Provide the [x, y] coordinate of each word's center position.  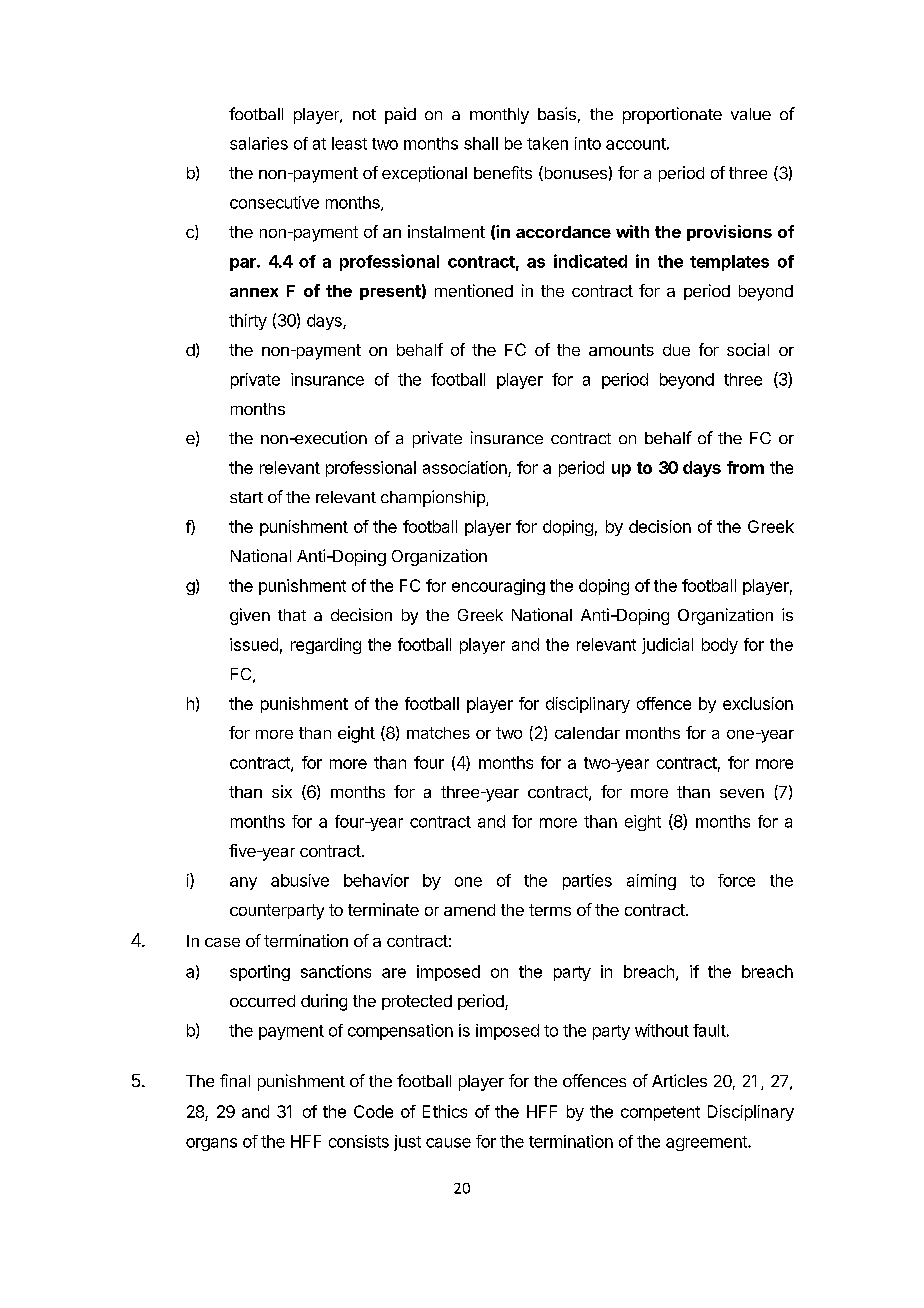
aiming [651, 882]
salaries [259, 143]
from [745, 467]
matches [438, 733]
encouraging [498, 587]
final [235, 1080]
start [246, 497]
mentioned [474, 290]
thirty [248, 322]
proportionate [672, 115]
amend [469, 910]
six [282, 791]
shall [481, 143]
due [676, 350]
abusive [300, 880]
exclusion [758, 703]
